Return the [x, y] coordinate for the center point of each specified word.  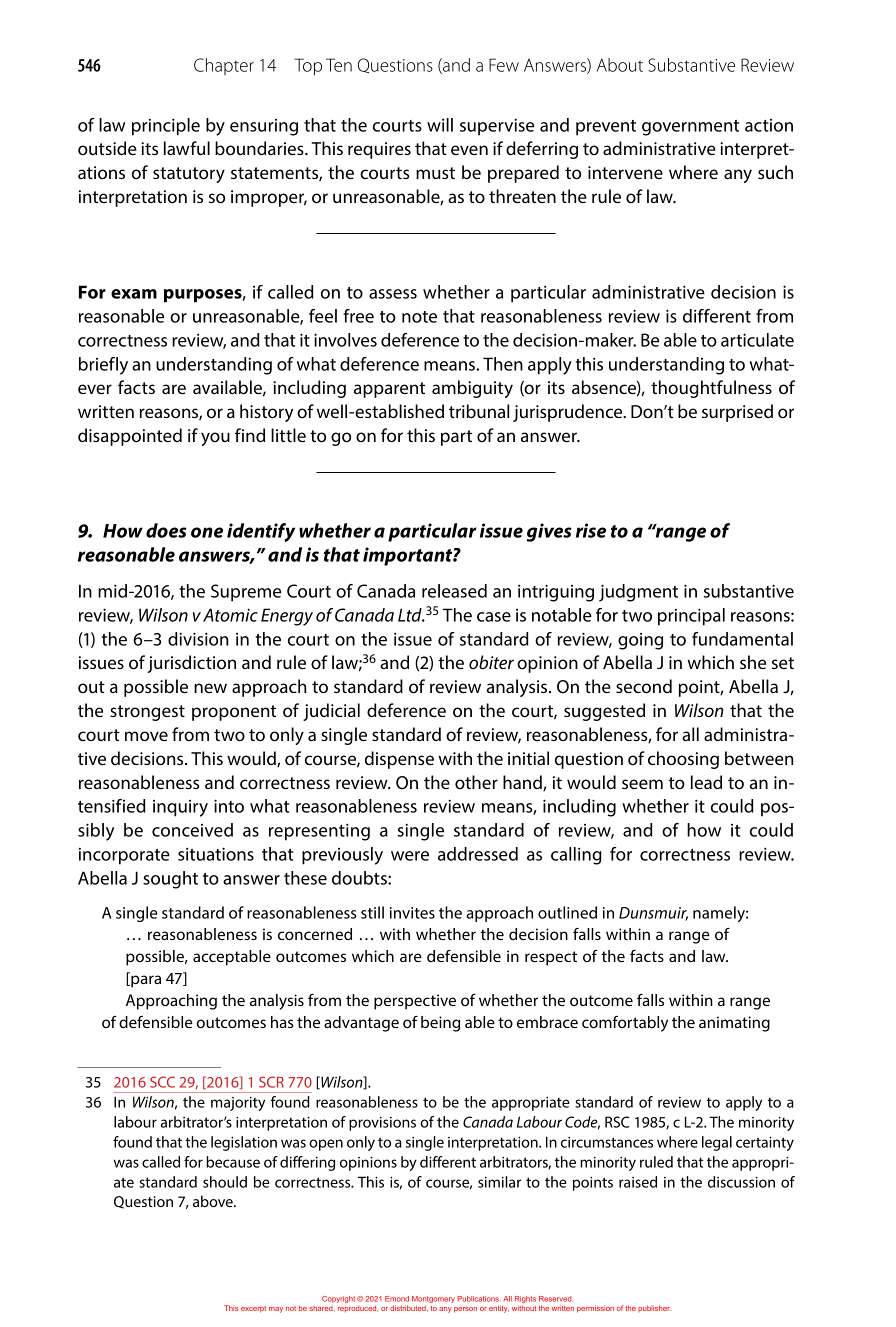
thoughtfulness [711, 389]
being [440, 1024]
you [215, 439]
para [145, 980]
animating [734, 1024]
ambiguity [472, 389]
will [440, 125]
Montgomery [433, 1301]
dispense [399, 760]
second [644, 686]
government [690, 128]
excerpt [253, 1309]
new [210, 688]
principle [166, 127]
